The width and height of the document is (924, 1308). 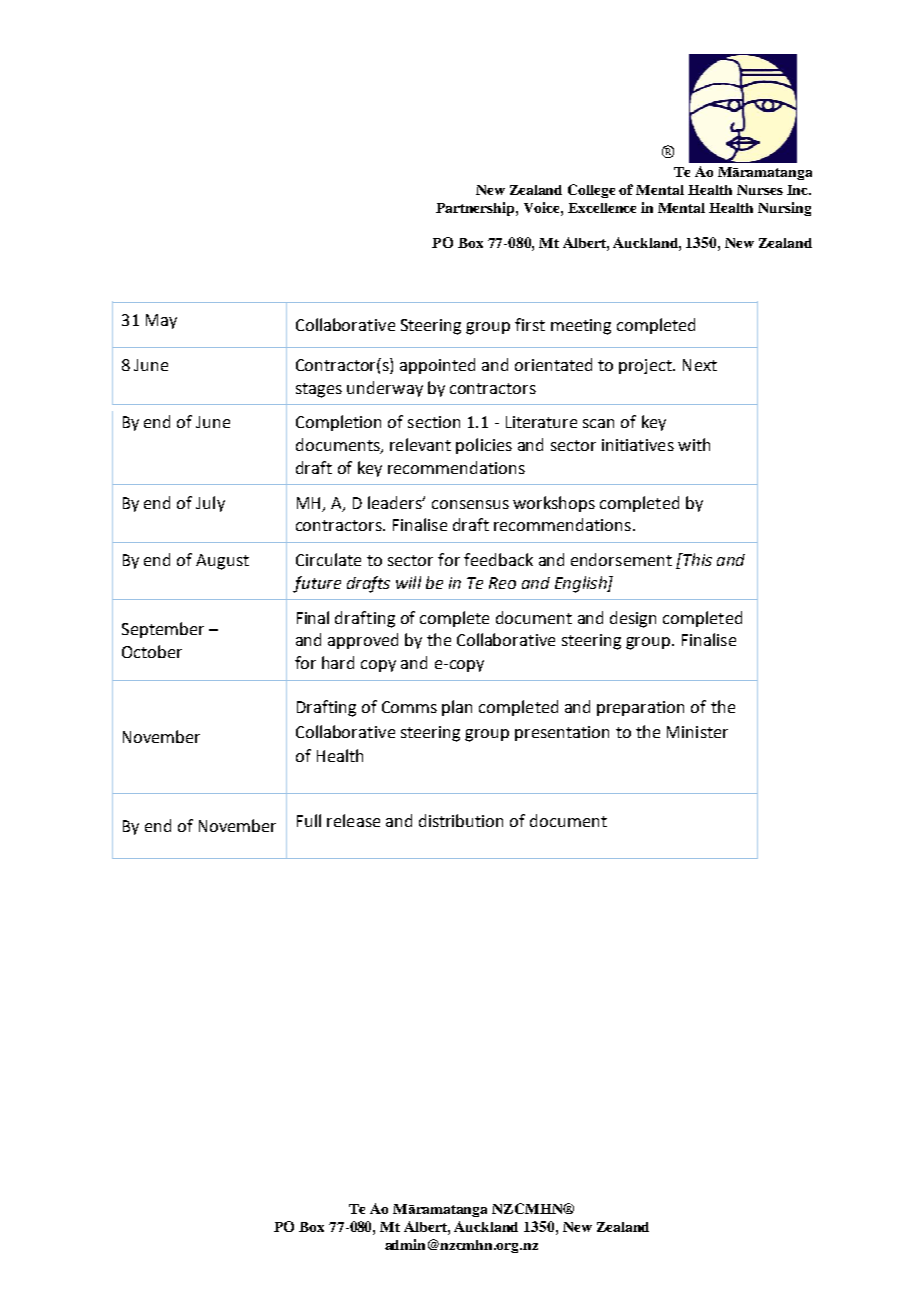 What do you see at coordinates (591, 191) in the document?
I see `College` at bounding box center [591, 191].
